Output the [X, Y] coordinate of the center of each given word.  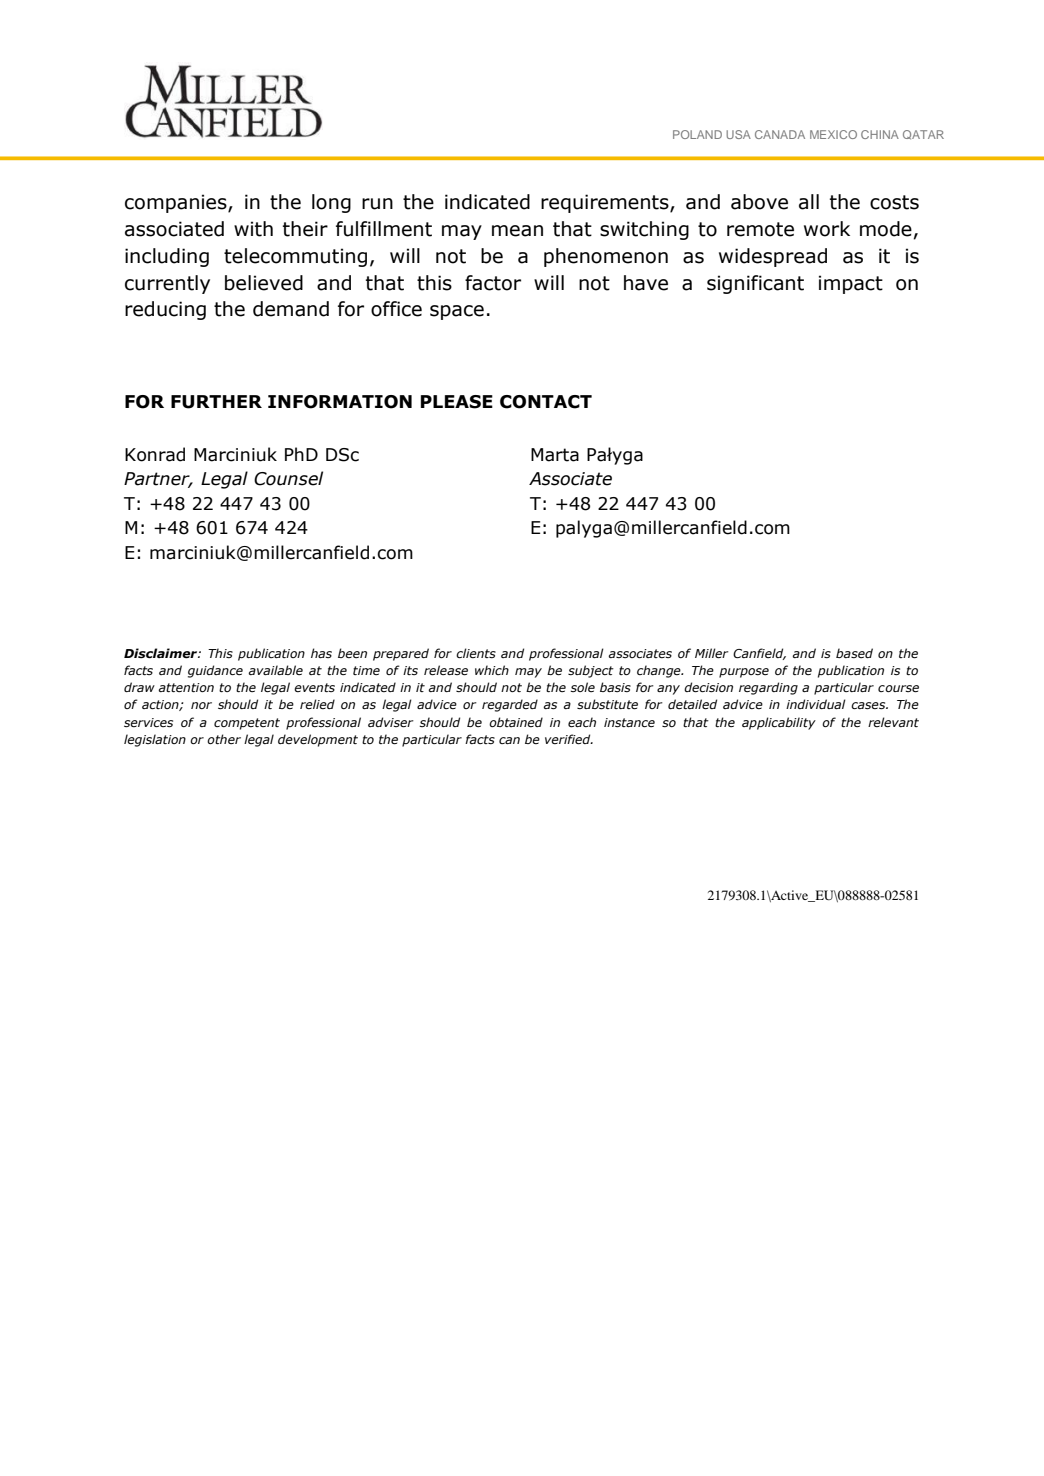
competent [247, 724]
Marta [555, 455]
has [321, 653]
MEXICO [833, 134]
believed [264, 283]
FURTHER [216, 402]
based [854, 653]
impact [851, 284]
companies [177, 203]
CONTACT [546, 402]
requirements [606, 203]
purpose [744, 673]
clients [476, 653]
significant [755, 284]
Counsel [288, 478]
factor [493, 283]
